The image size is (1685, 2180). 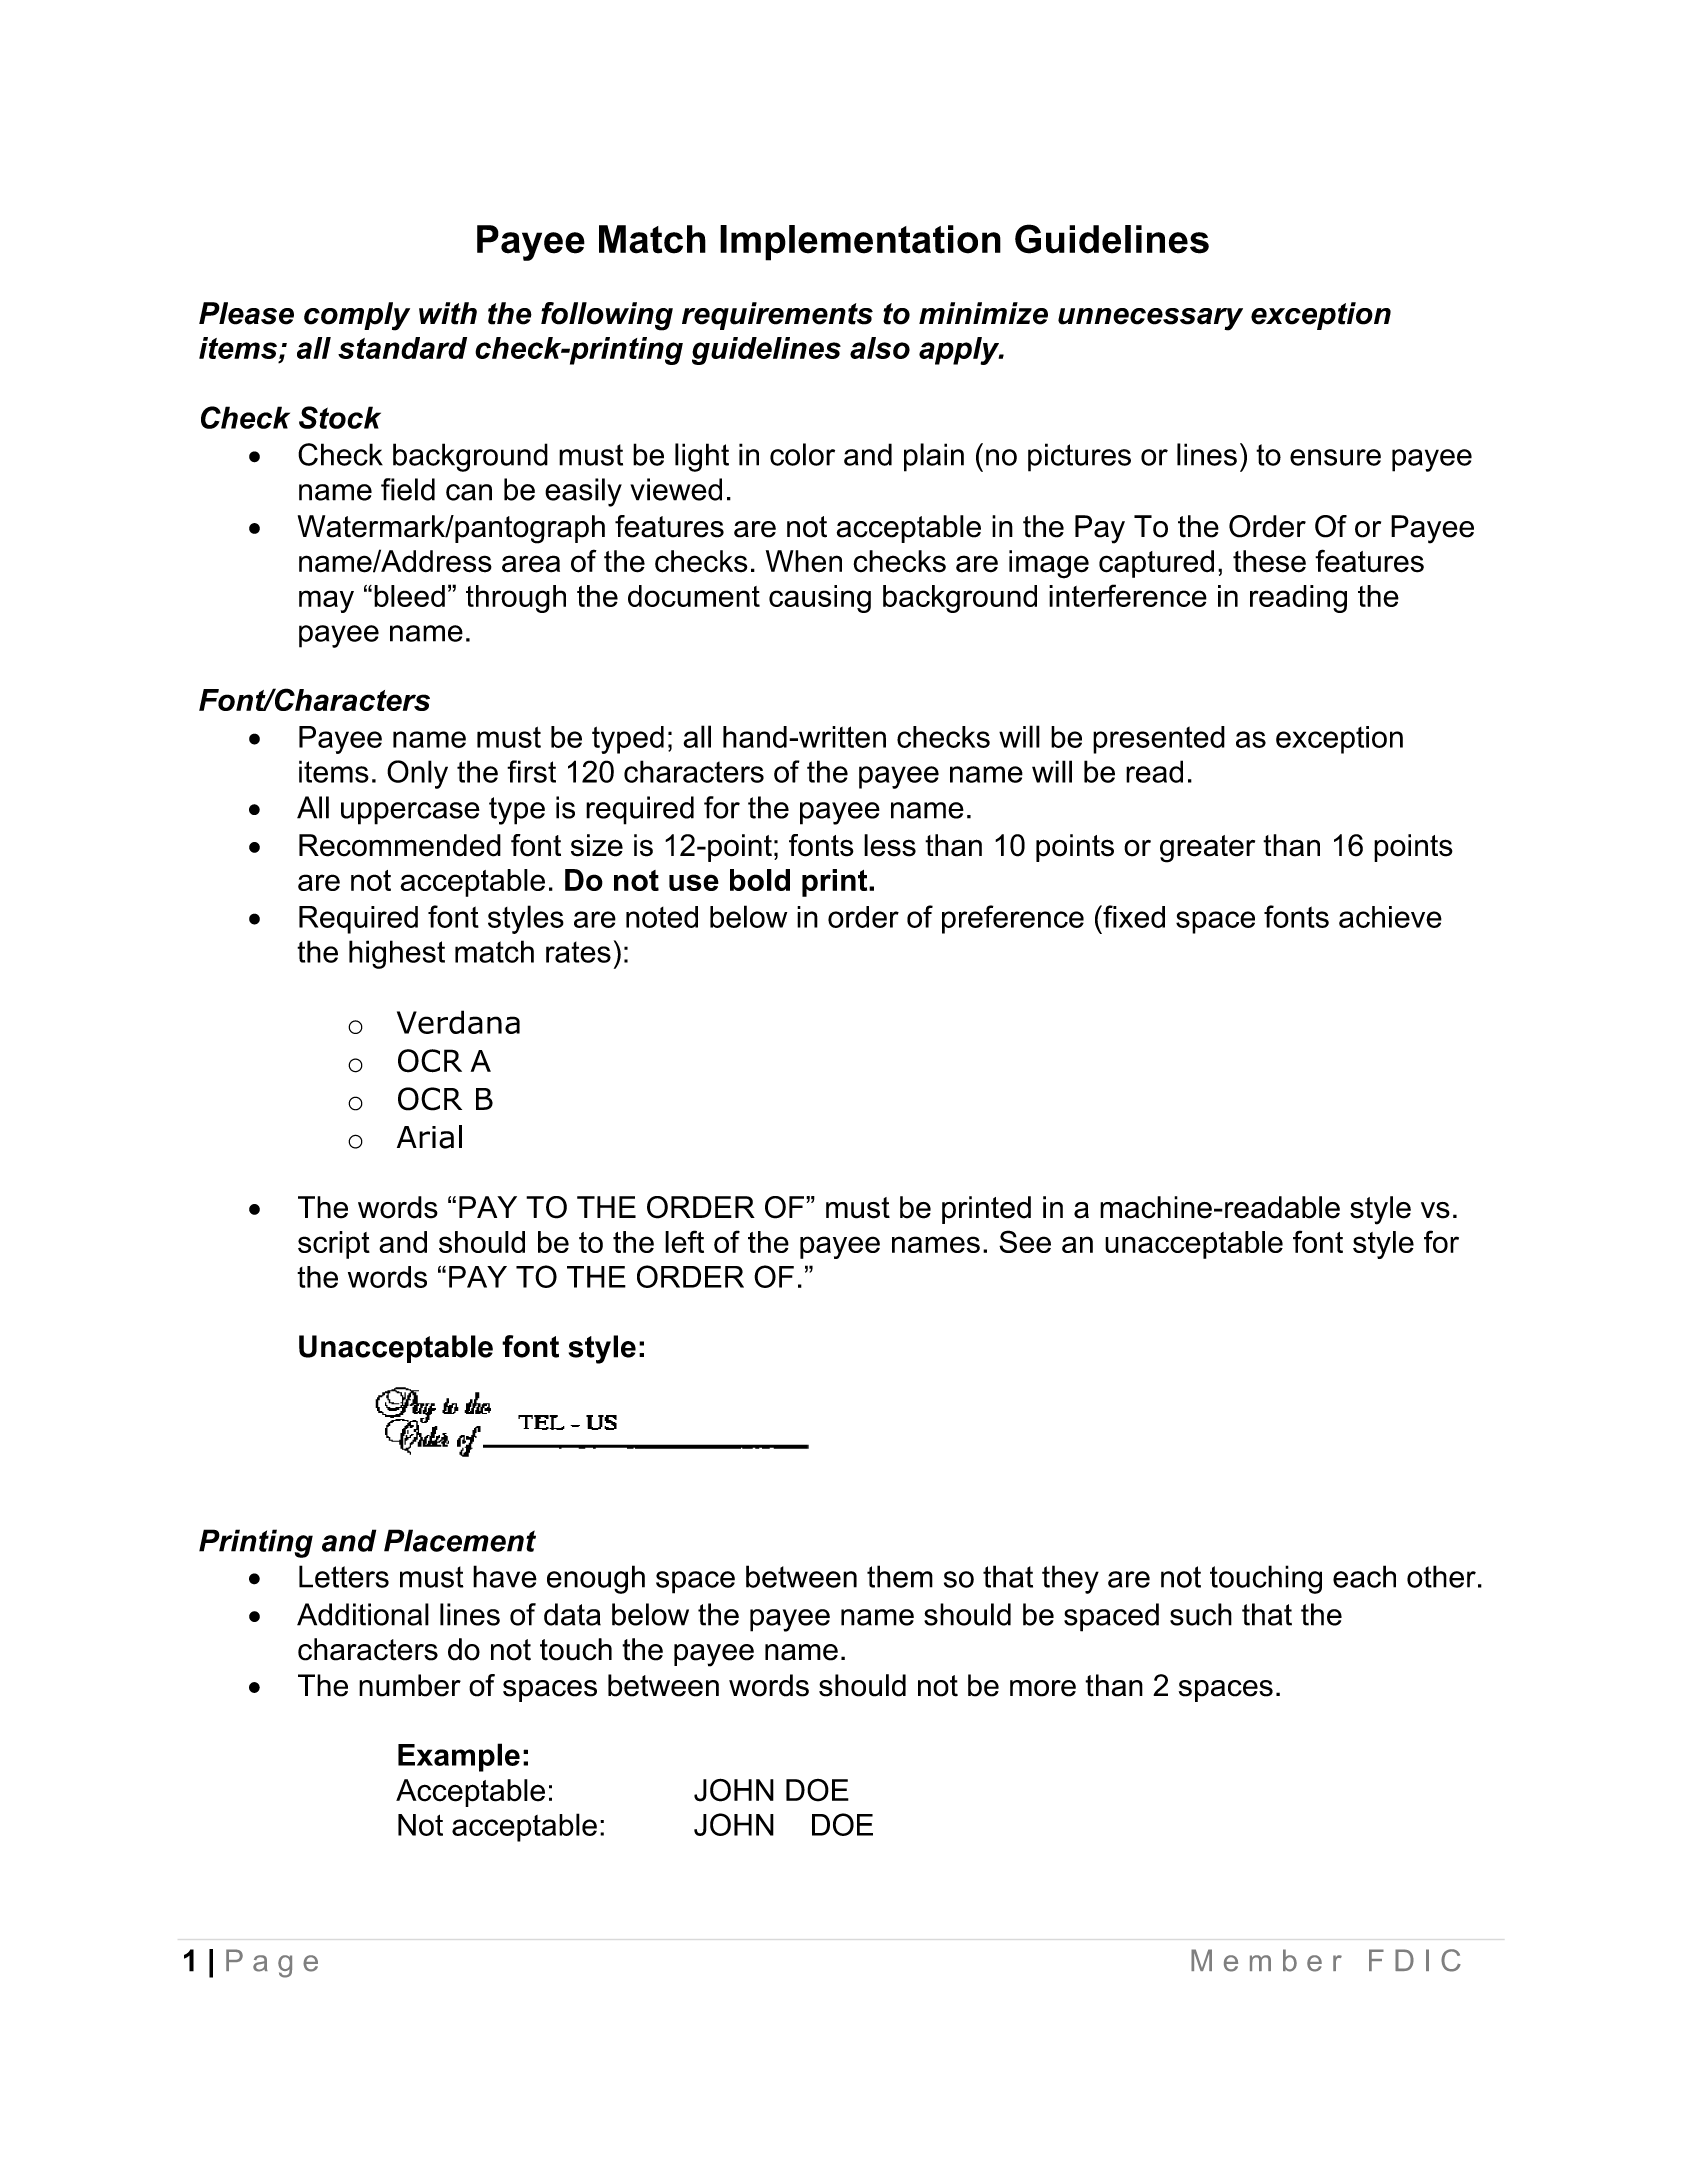 I want to click on Page, so click(x=272, y=1963).
